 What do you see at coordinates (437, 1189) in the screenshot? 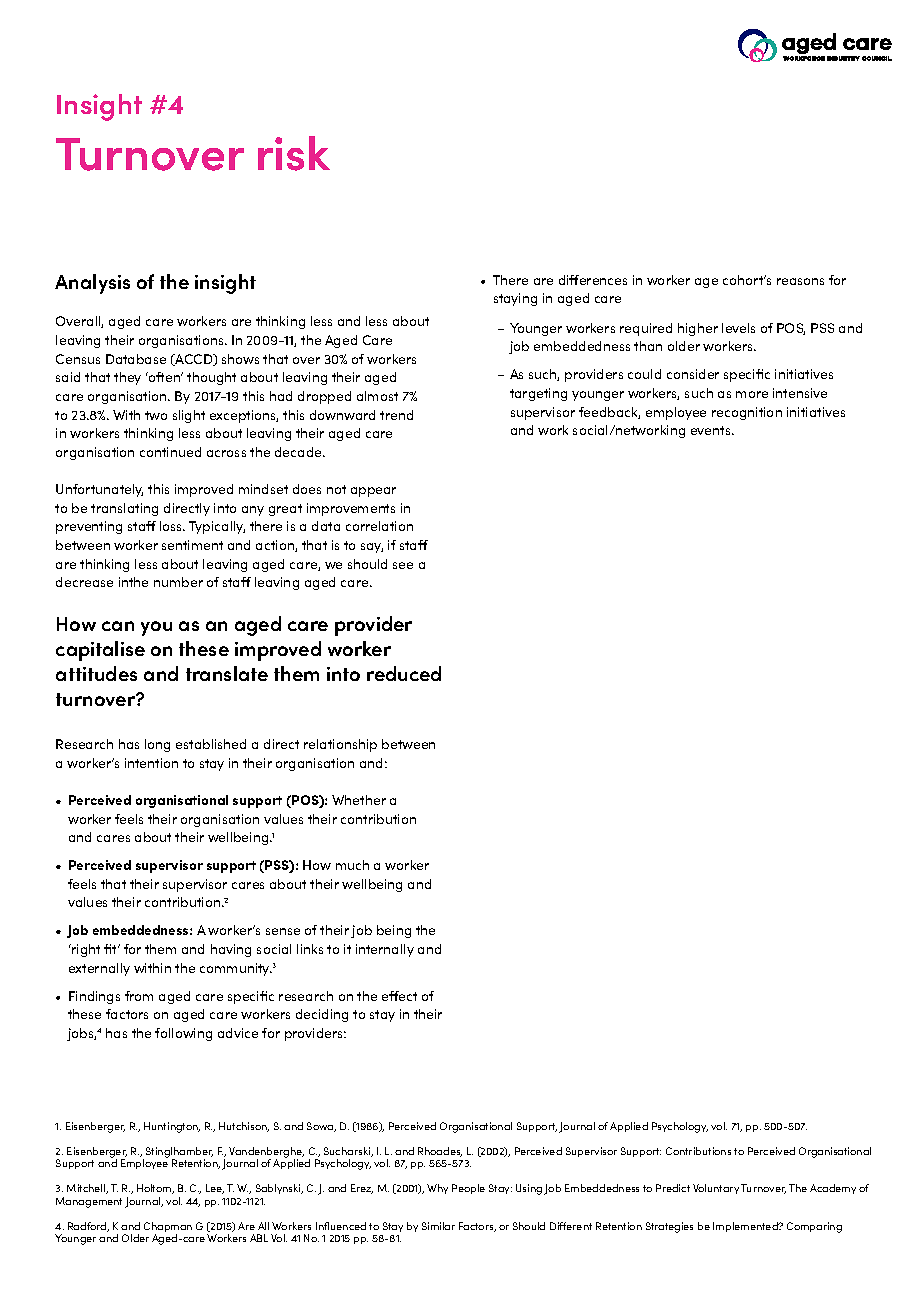
I see `Why` at bounding box center [437, 1189].
